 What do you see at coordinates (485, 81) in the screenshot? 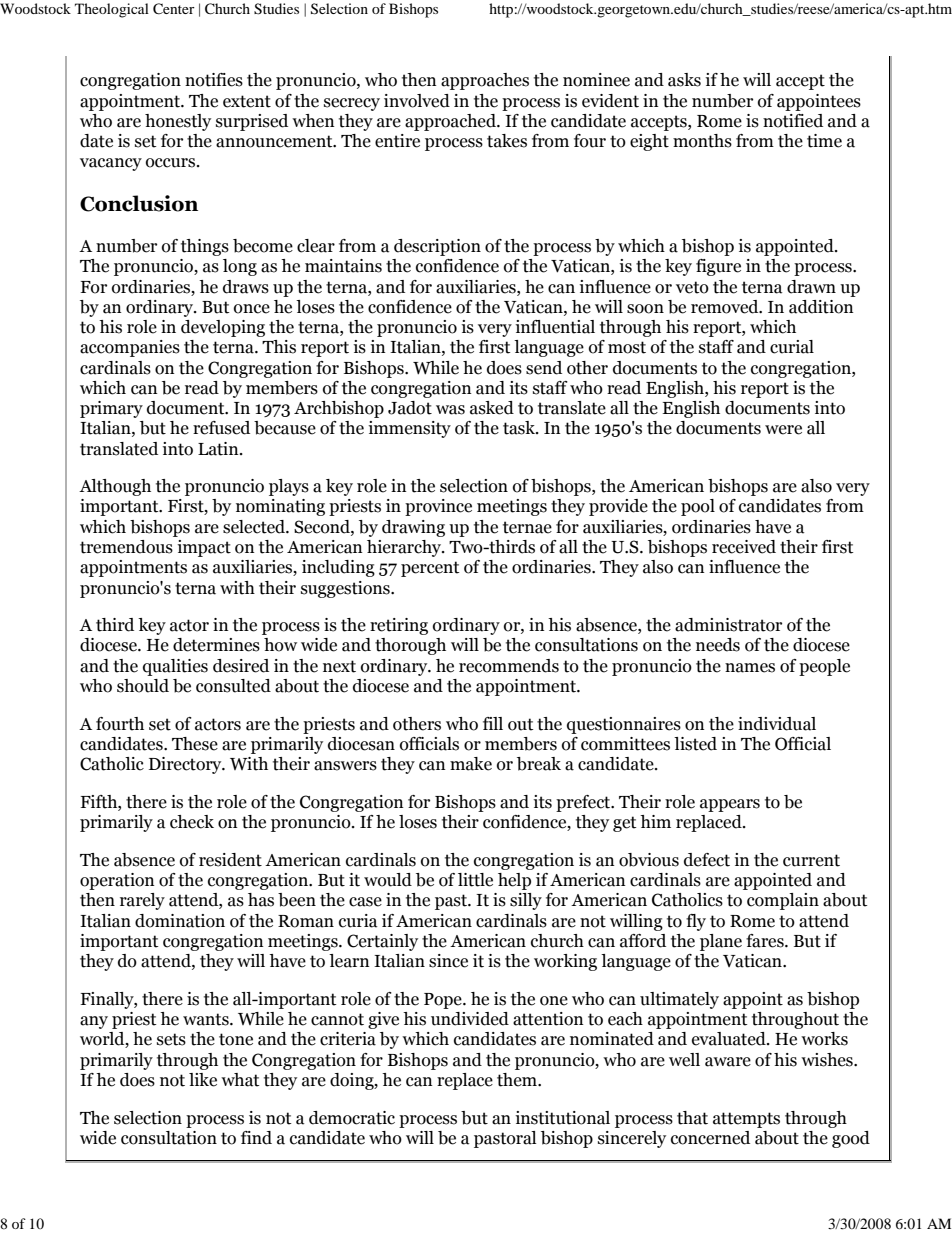
I see `approaches` at bounding box center [485, 81].
